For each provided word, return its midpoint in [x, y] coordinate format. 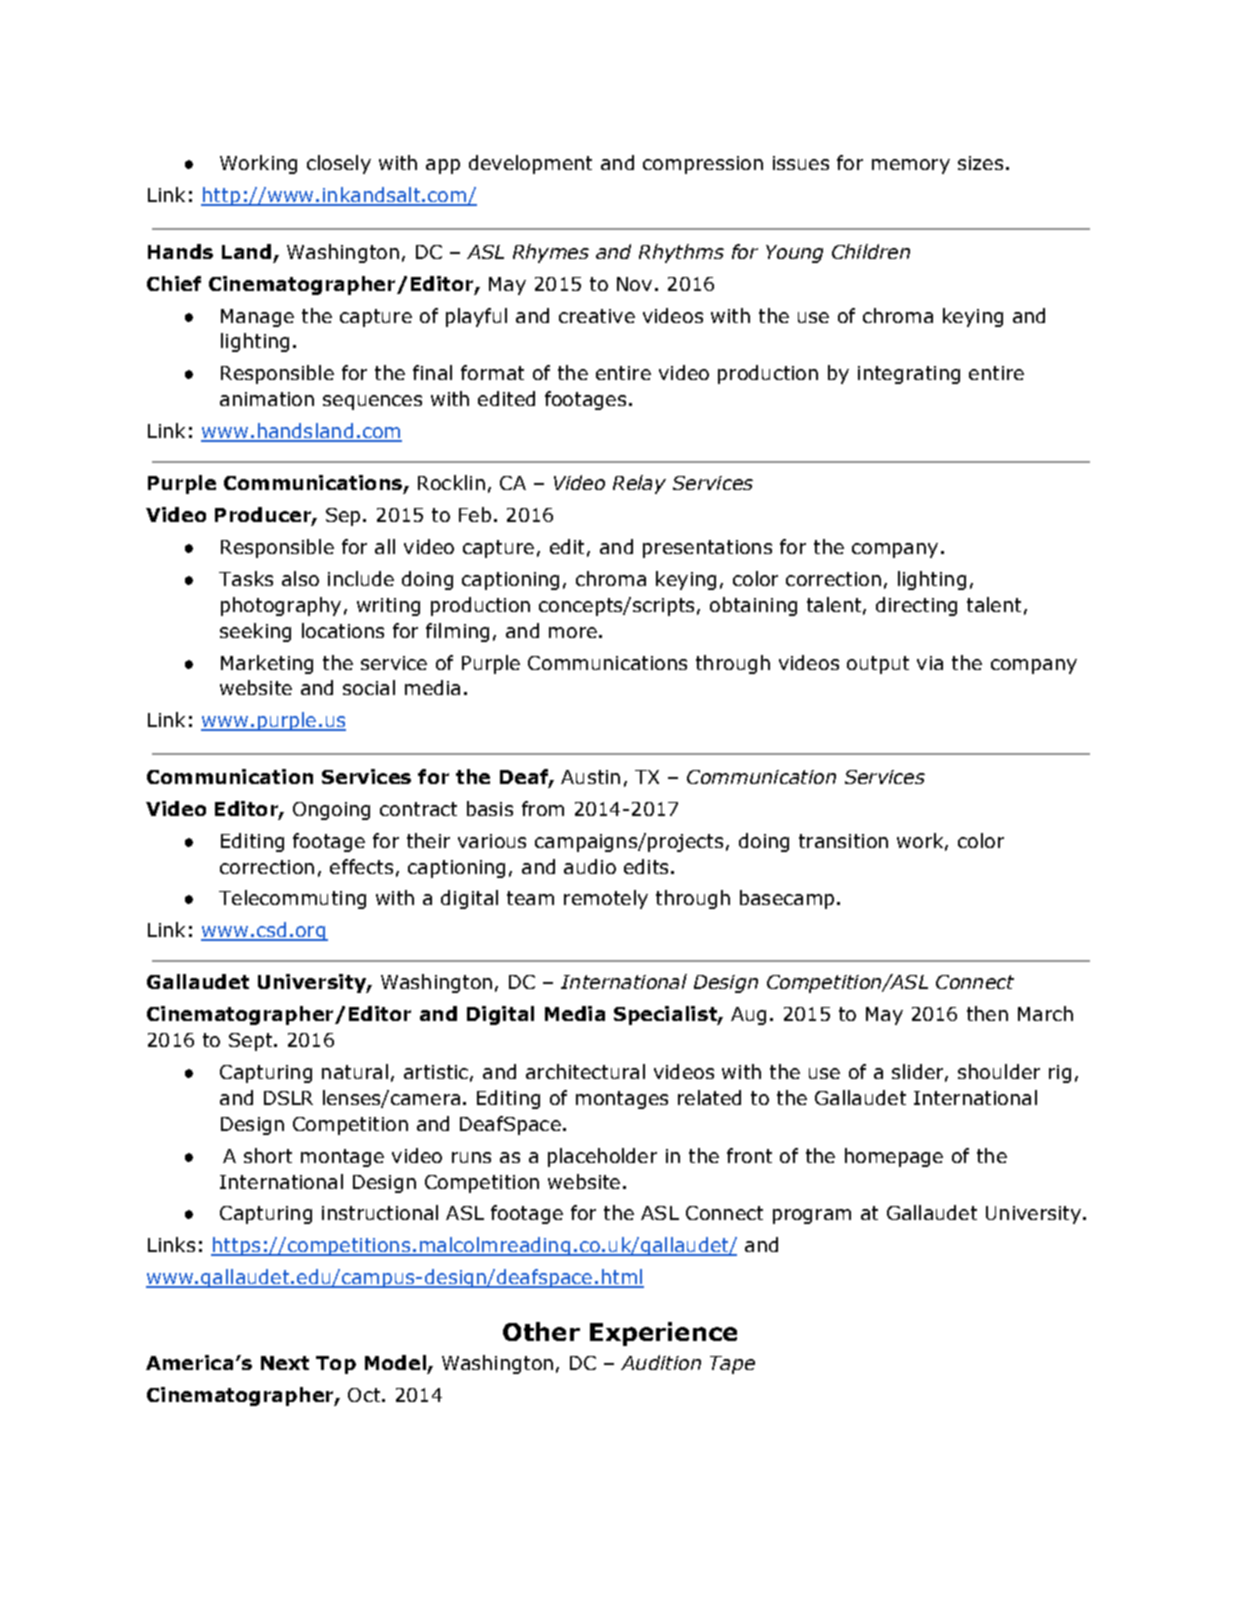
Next [285, 1363]
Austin [590, 777]
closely [339, 164]
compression [703, 165]
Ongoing [331, 811]
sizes [980, 163]
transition [843, 841]
